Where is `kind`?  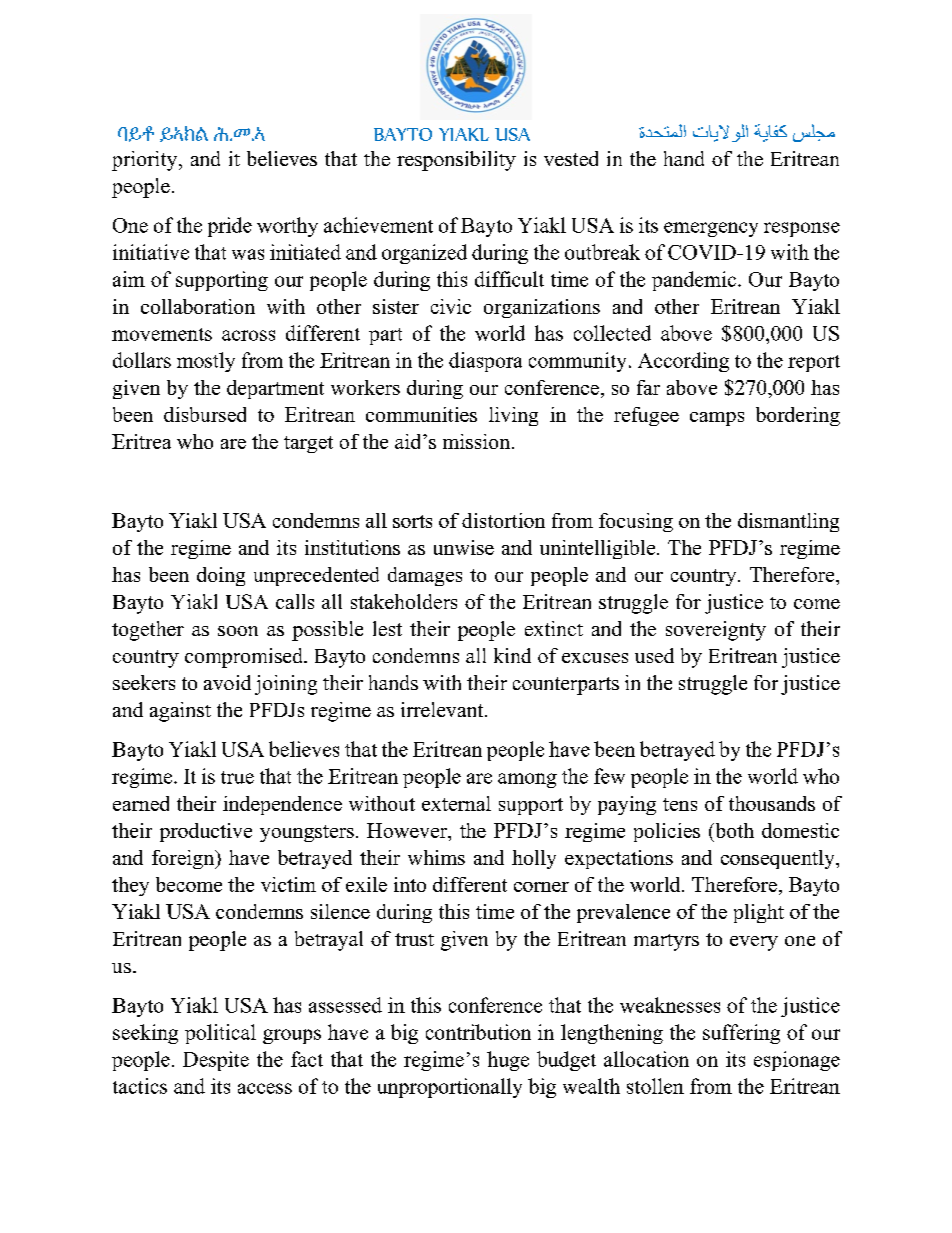
kind is located at coordinates (512, 655).
